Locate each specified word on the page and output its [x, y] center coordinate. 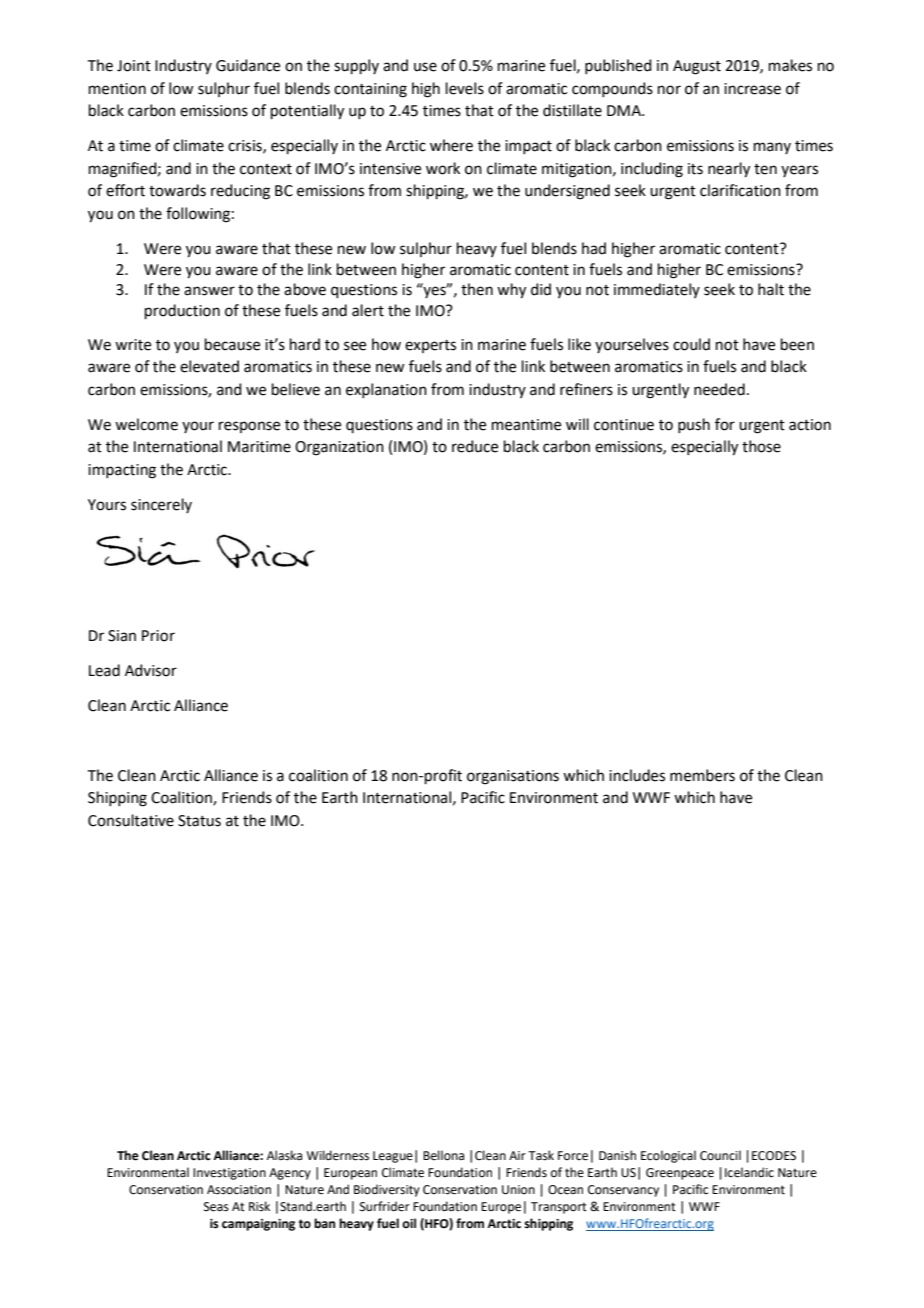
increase [752, 89]
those [761, 446]
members [702, 775]
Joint [134, 66]
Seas [216, 1207]
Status [199, 821]
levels [465, 88]
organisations [513, 777]
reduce [475, 446]
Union [518, 1190]
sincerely [161, 505]
